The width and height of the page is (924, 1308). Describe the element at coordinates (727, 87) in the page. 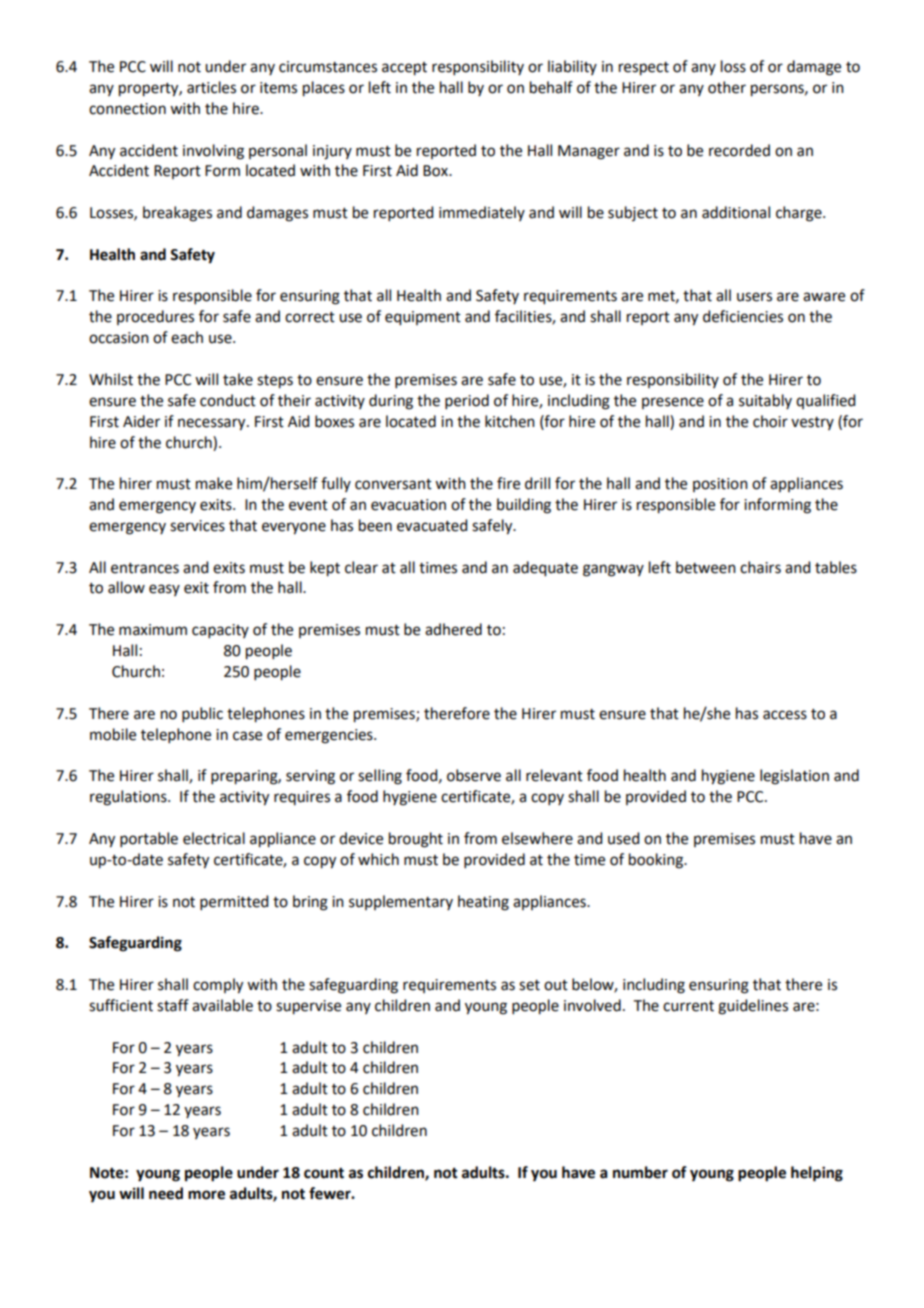

I see `other` at that location.
